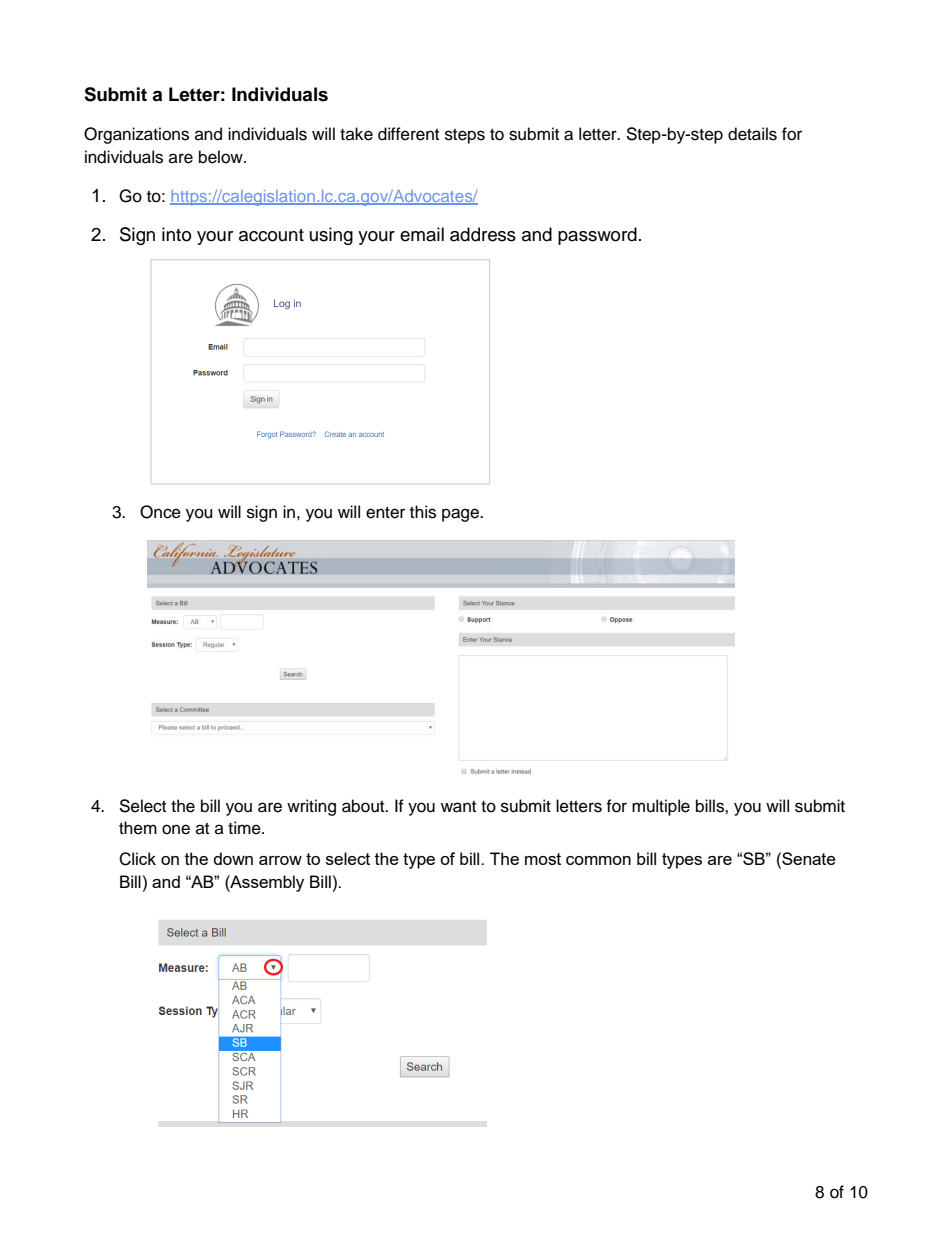 This image has height=1233, width=952. What do you see at coordinates (385, 513) in the image?
I see `enter` at bounding box center [385, 513].
